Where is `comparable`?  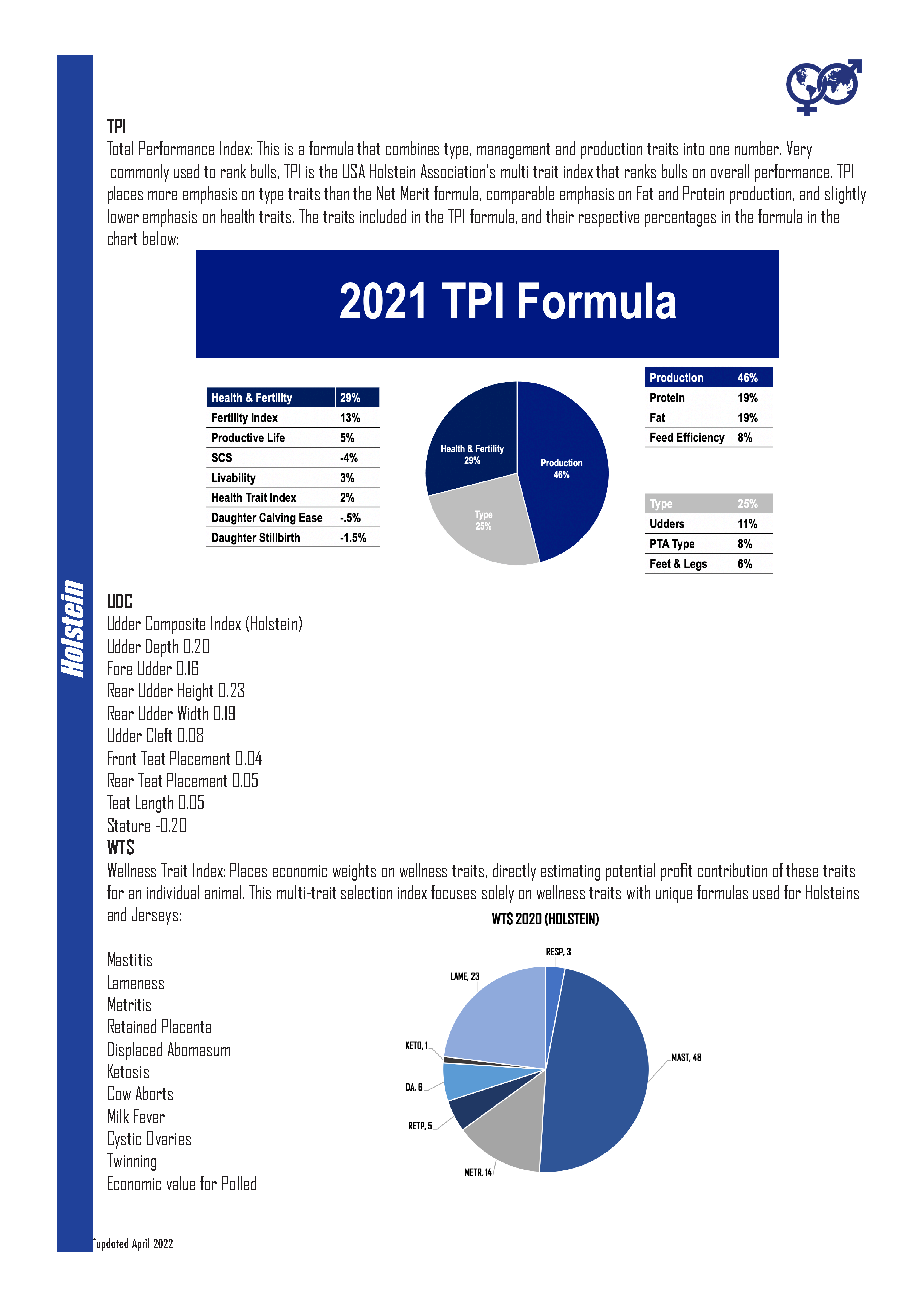 comparable is located at coordinates (520, 195).
